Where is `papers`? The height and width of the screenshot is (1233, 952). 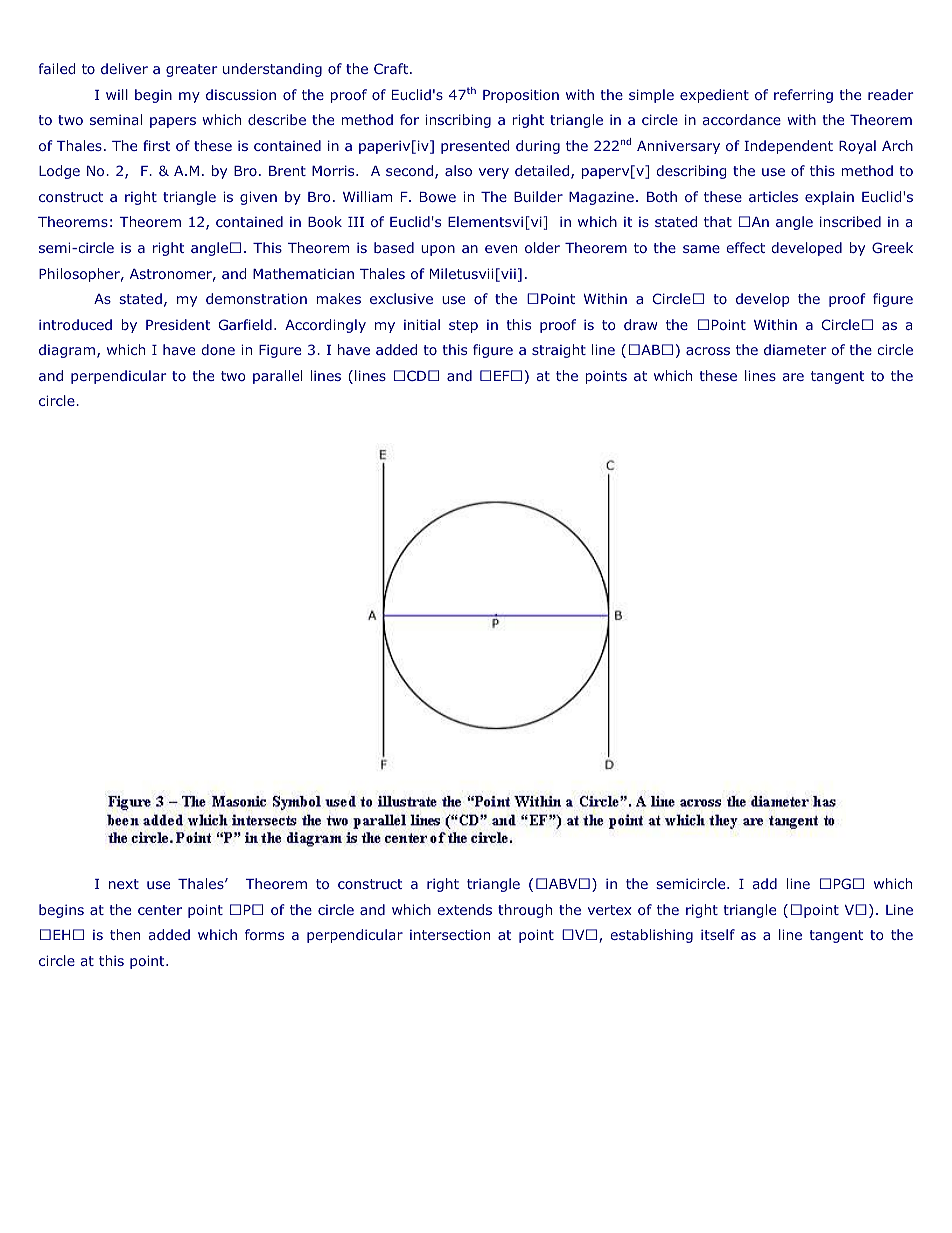 papers is located at coordinates (173, 122).
